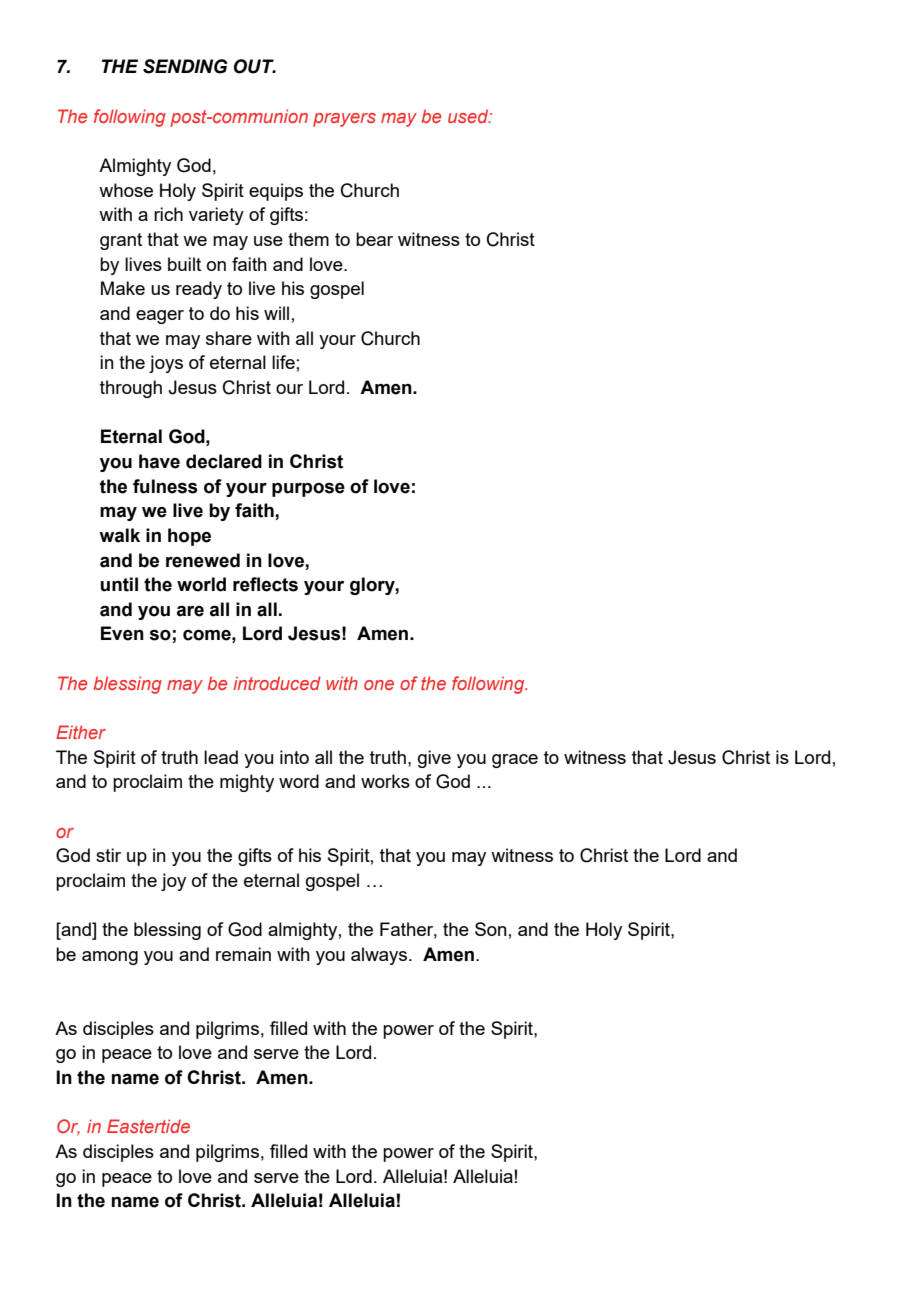  What do you see at coordinates (308, 490) in the screenshot?
I see `purpose` at bounding box center [308, 490].
